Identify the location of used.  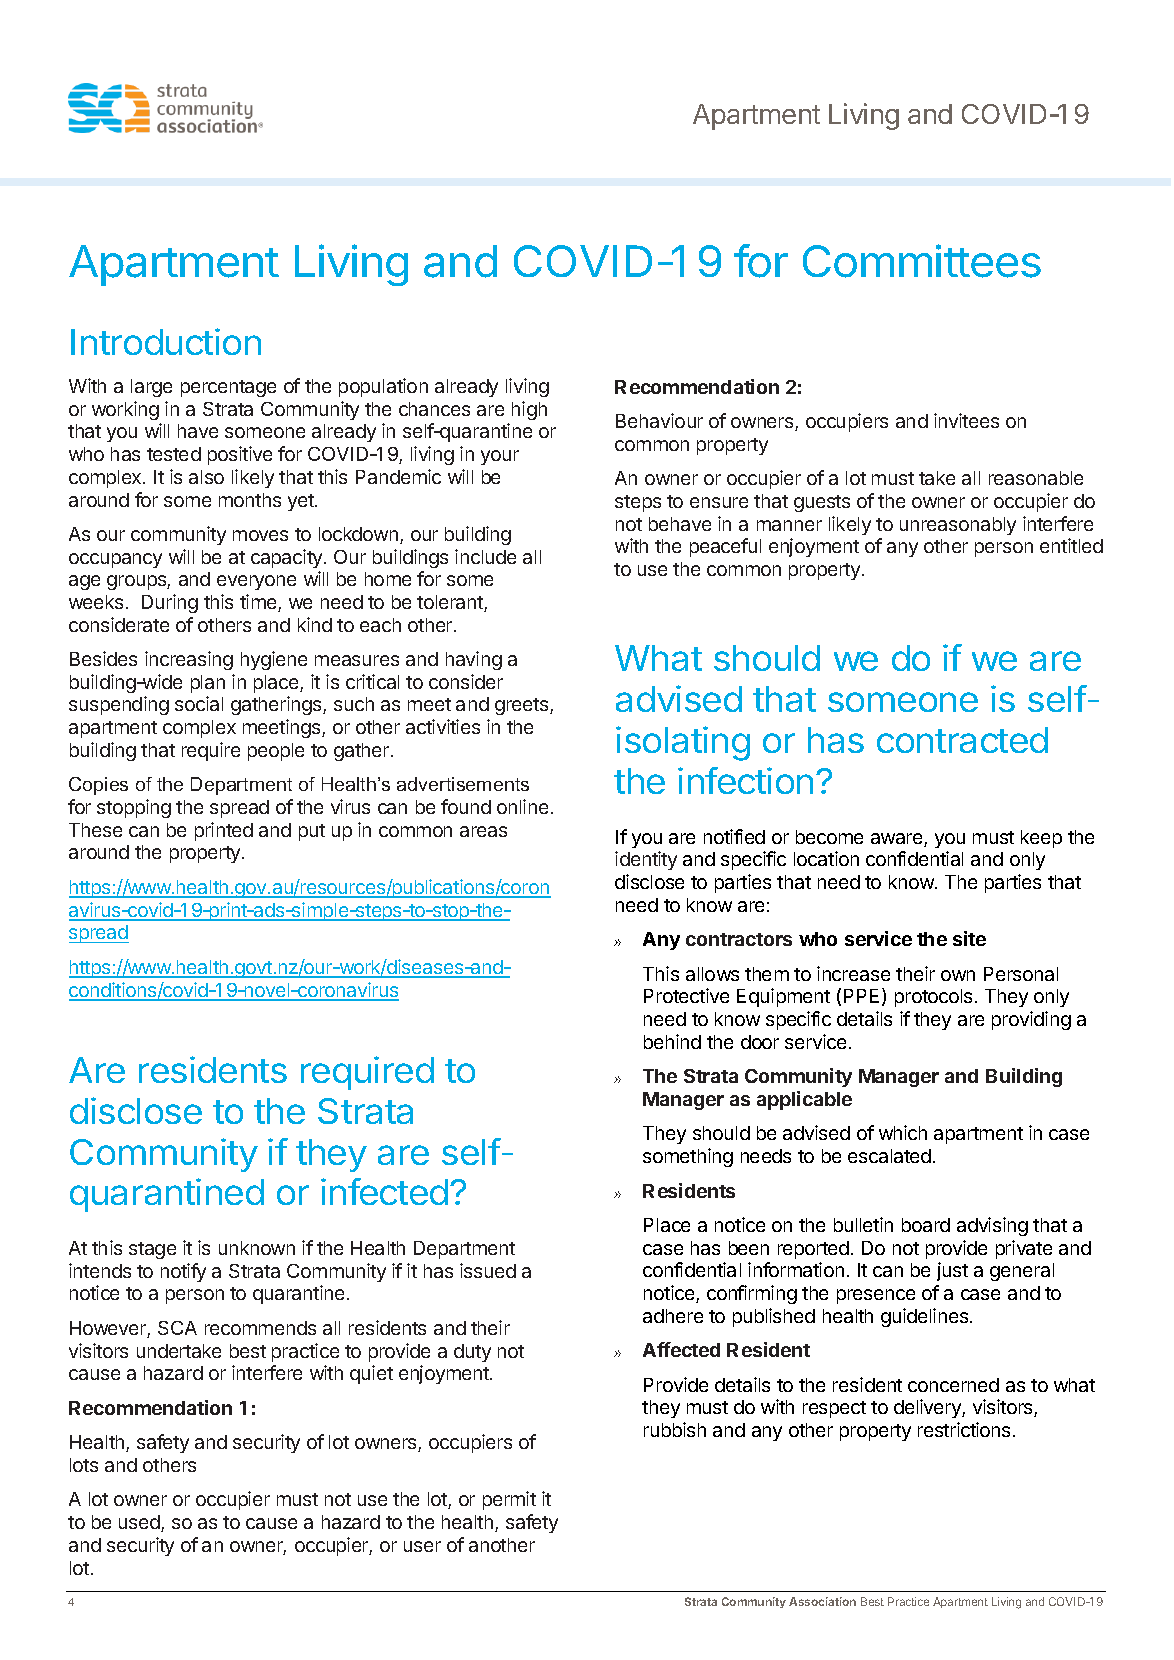
(140, 1523).
